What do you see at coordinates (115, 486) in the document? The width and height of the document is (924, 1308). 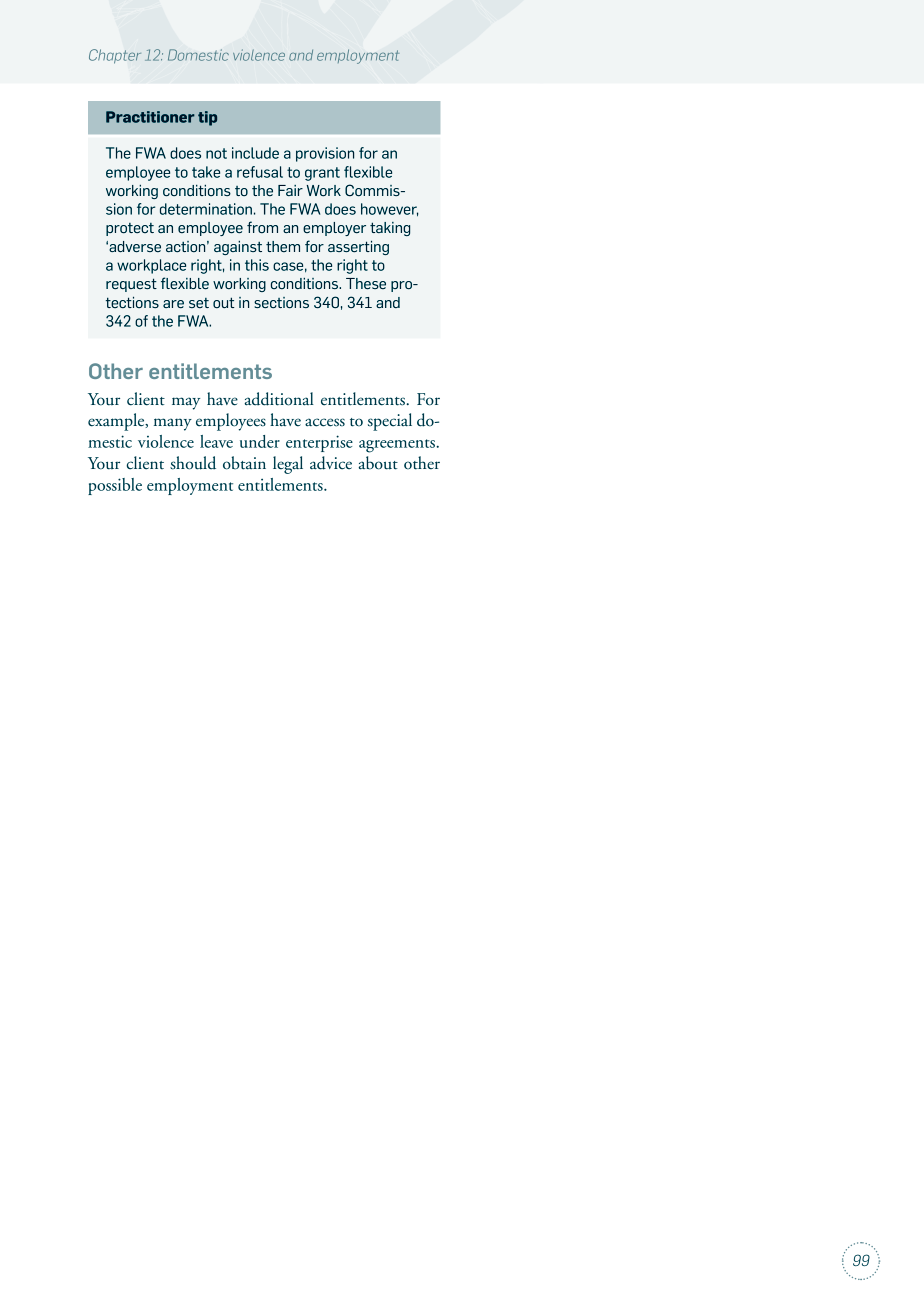 I see `possible` at bounding box center [115, 486].
